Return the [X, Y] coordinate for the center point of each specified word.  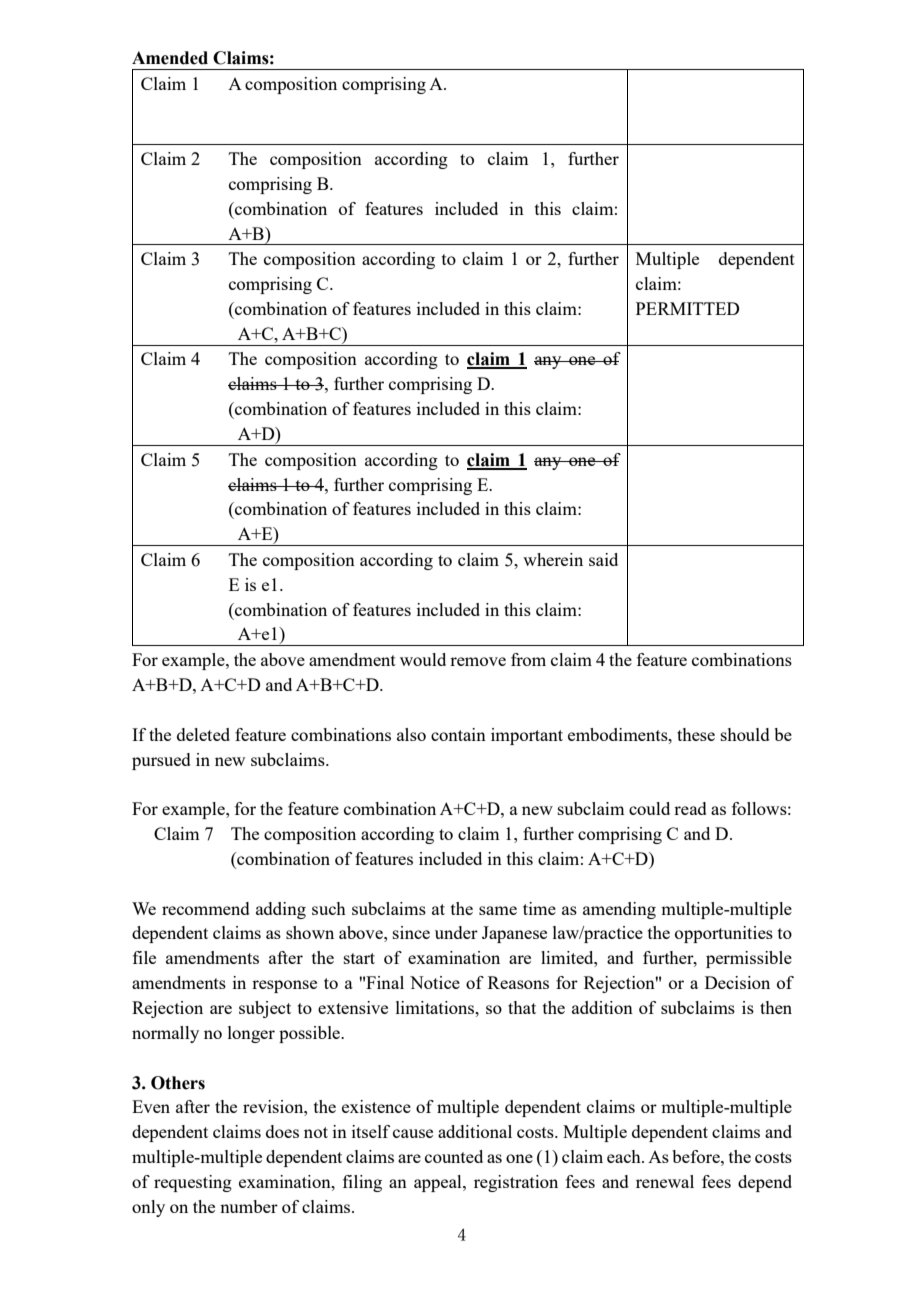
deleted [203, 734]
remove [478, 661]
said [603, 559]
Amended [170, 58]
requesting [193, 1183]
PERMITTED [687, 308]
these [696, 734]
